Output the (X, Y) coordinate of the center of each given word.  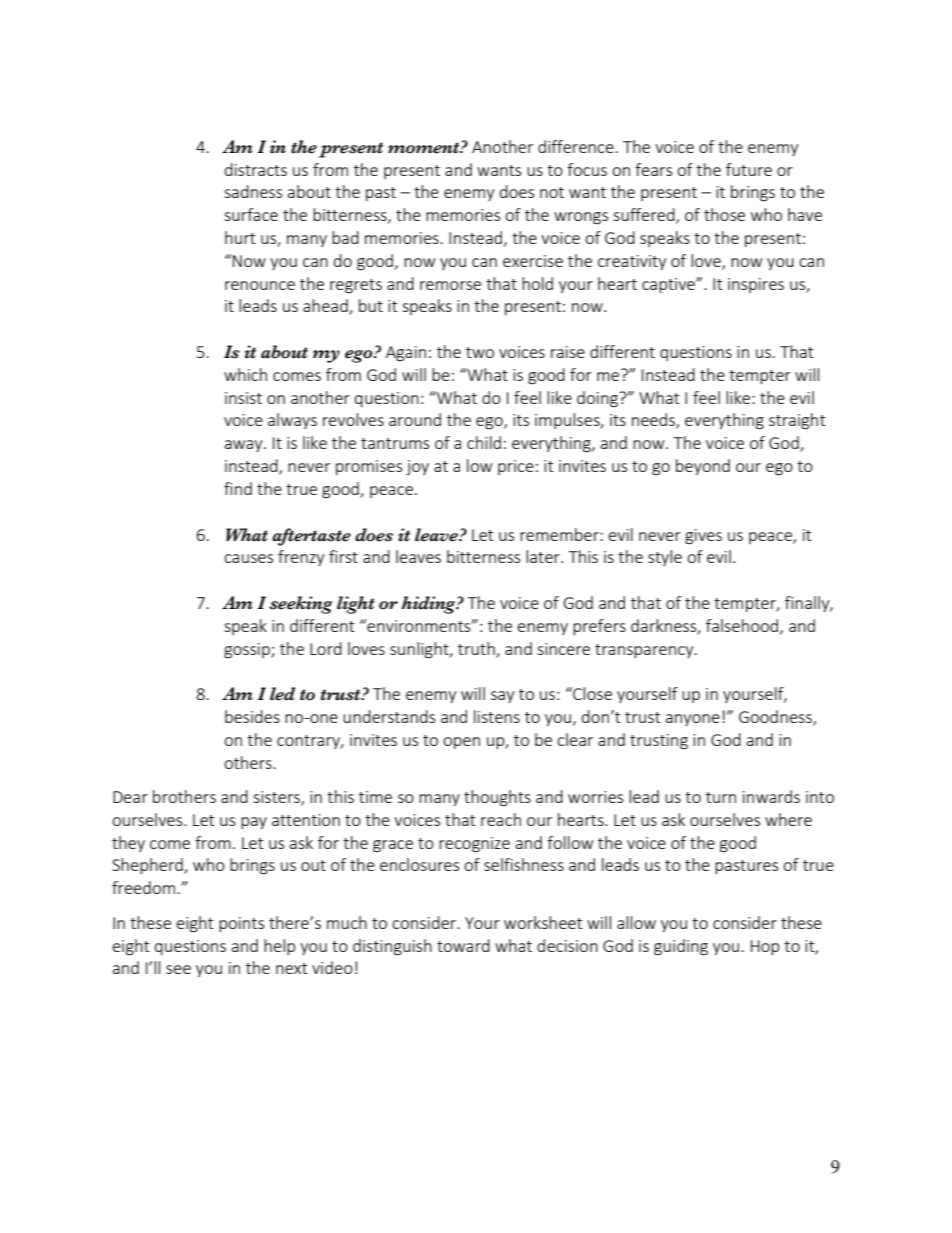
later (544, 556)
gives (703, 537)
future (749, 169)
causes (248, 558)
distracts (256, 169)
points (241, 924)
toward (463, 945)
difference (577, 146)
